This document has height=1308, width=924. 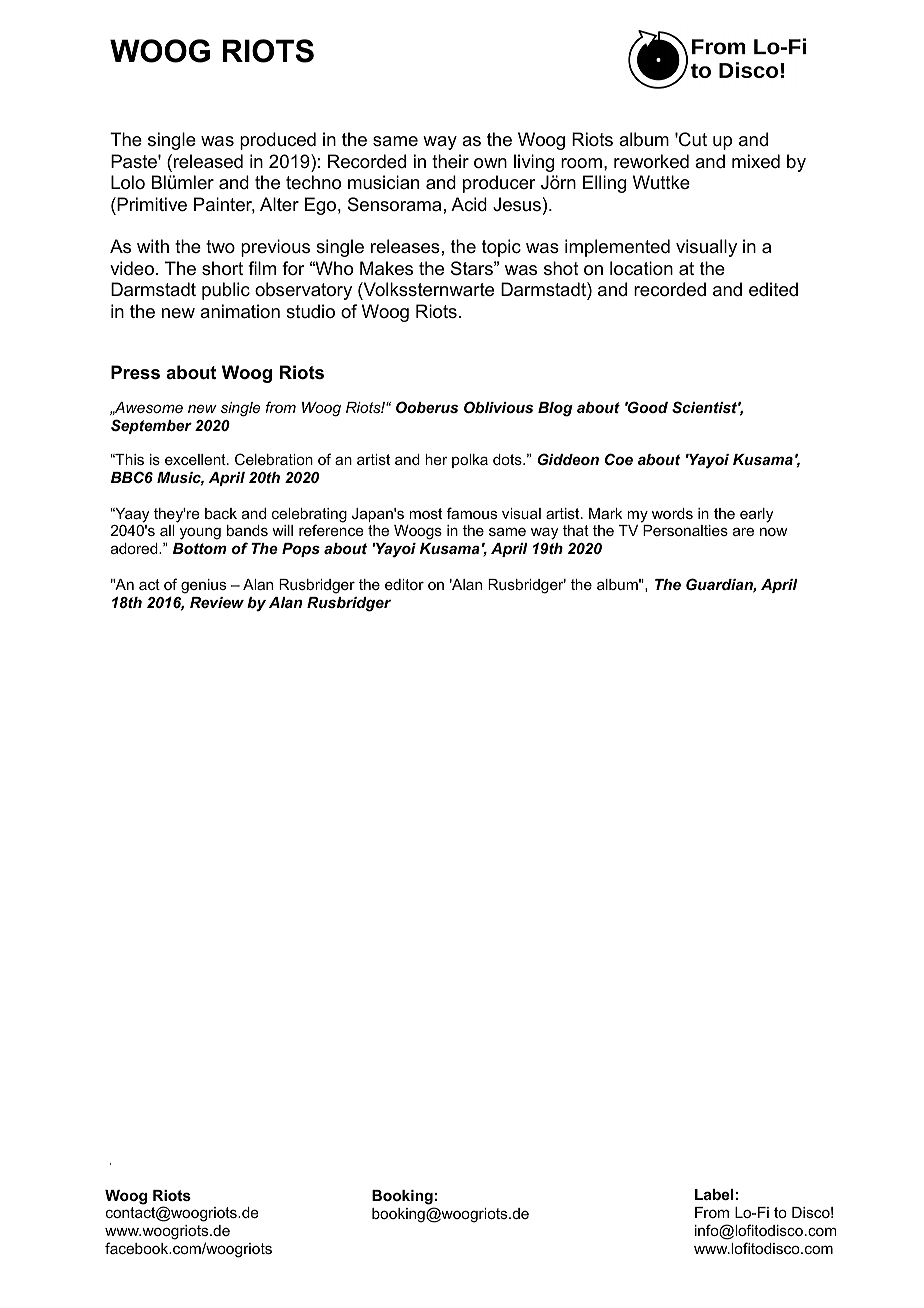 What do you see at coordinates (386, 268) in the document?
I see `Makes` at bounding box center [386, 268].
